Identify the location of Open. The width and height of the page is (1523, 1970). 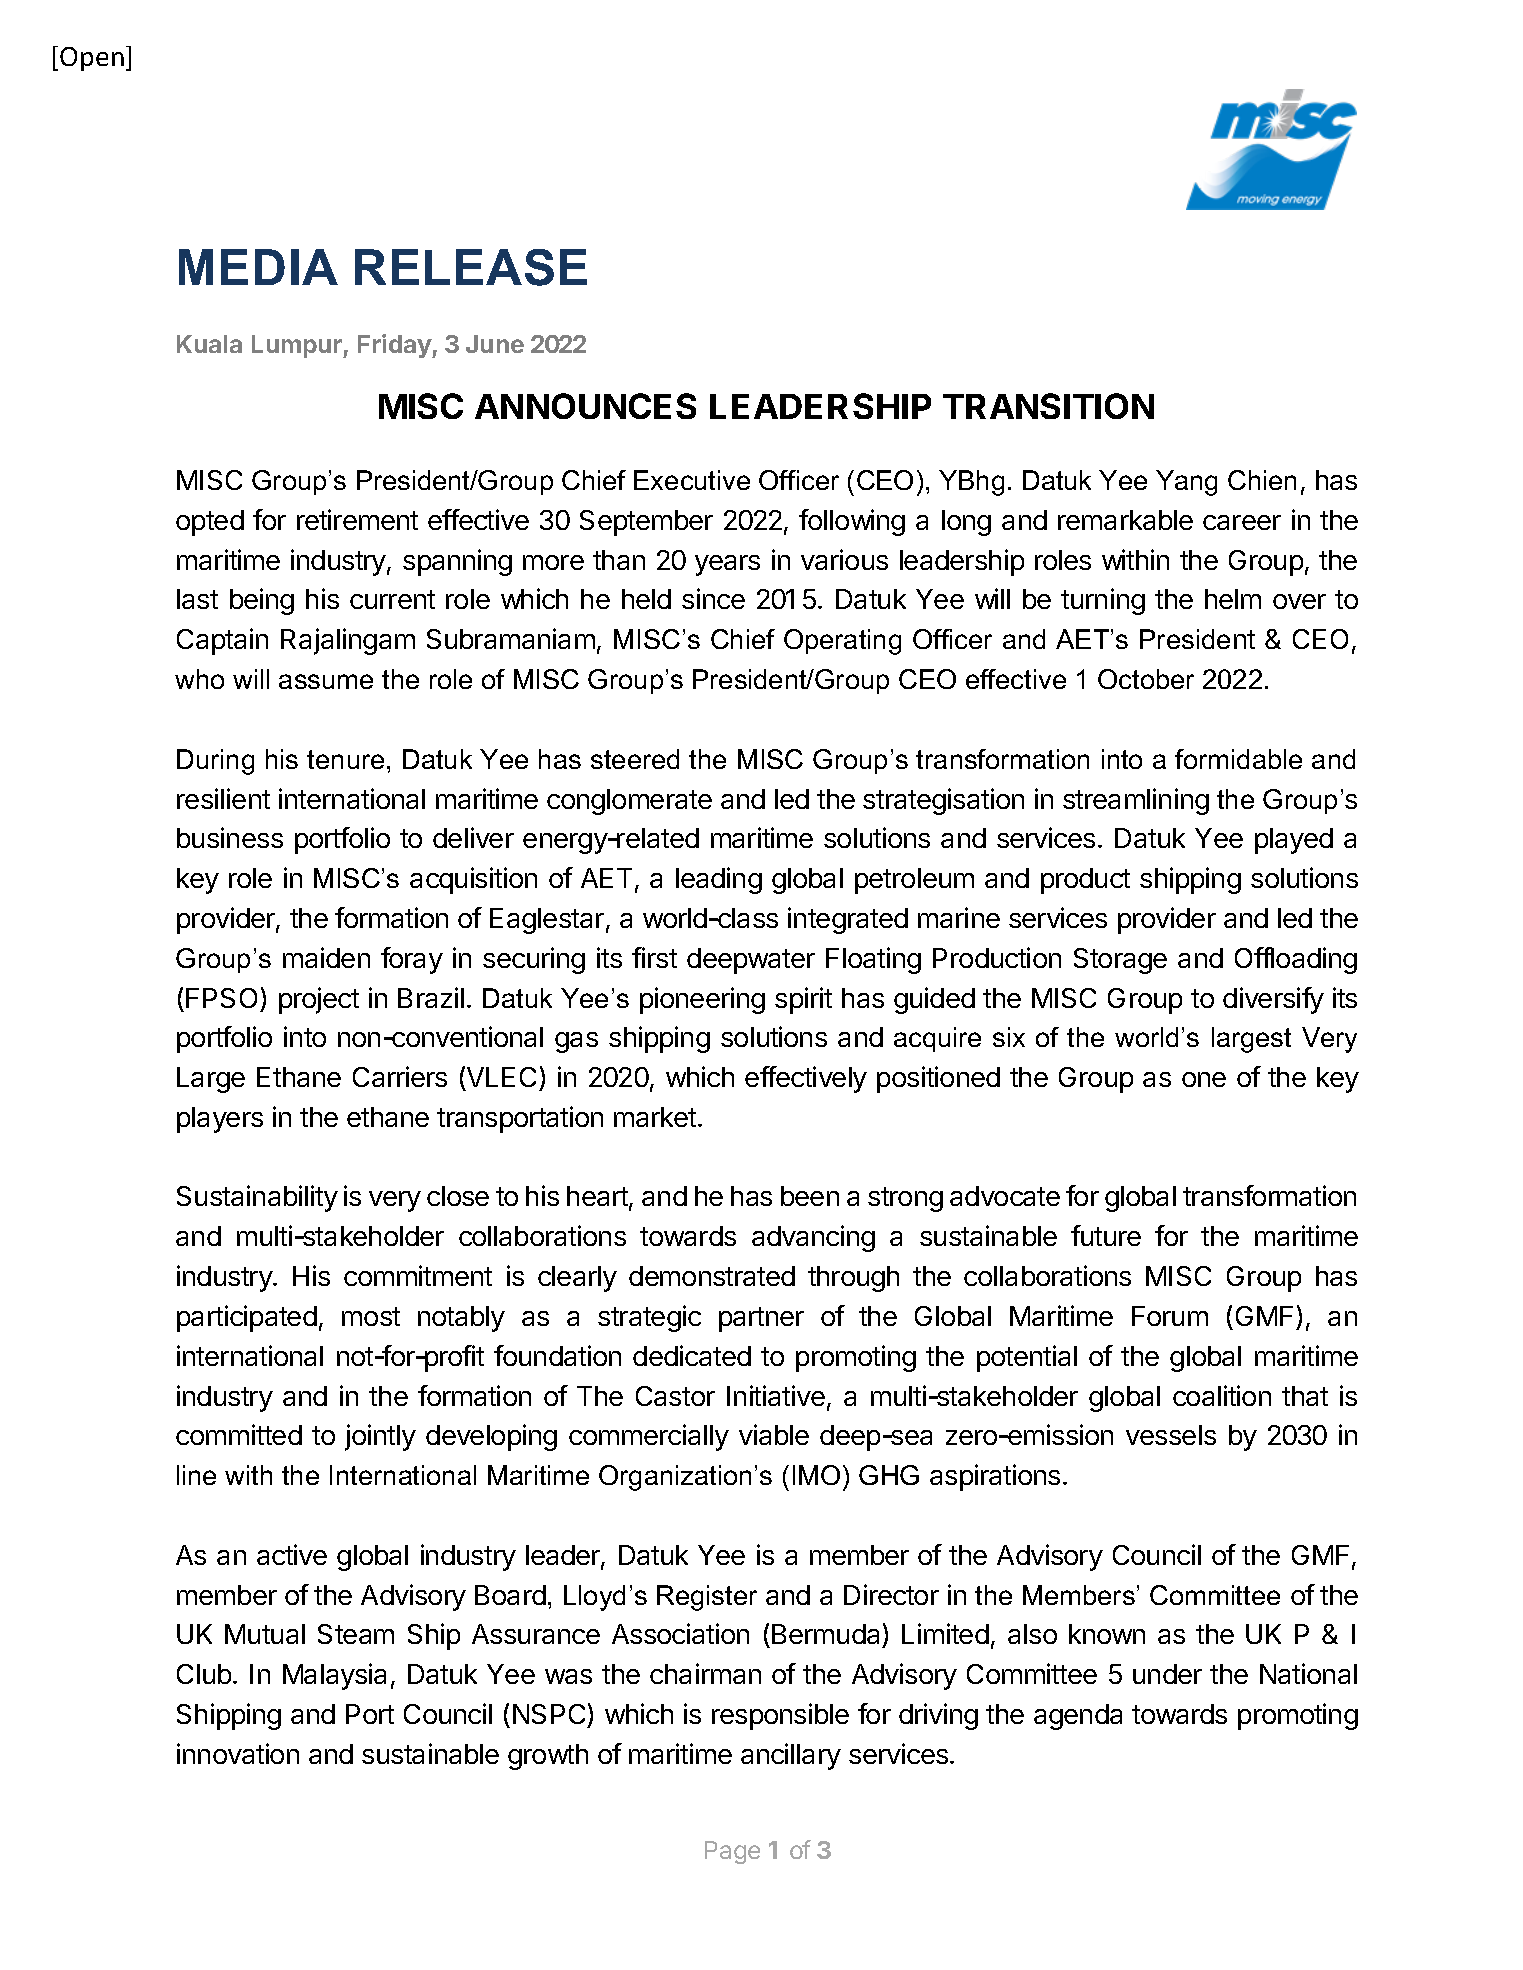
(92, 59).
